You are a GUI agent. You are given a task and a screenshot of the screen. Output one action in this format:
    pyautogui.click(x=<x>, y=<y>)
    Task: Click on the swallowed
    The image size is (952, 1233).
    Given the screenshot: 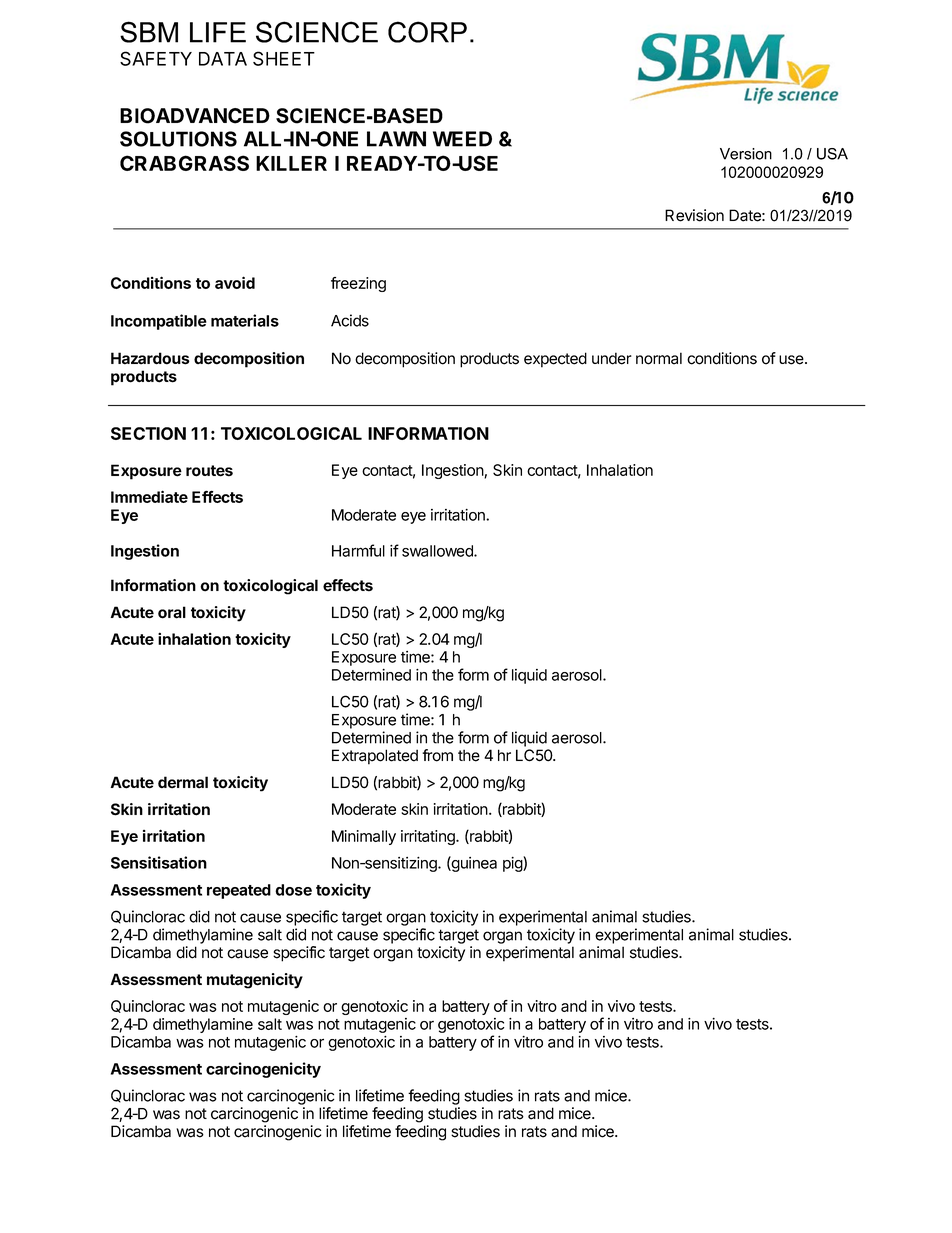 What is the action you would take?
    pyautogui.click(x=438, y=551)
